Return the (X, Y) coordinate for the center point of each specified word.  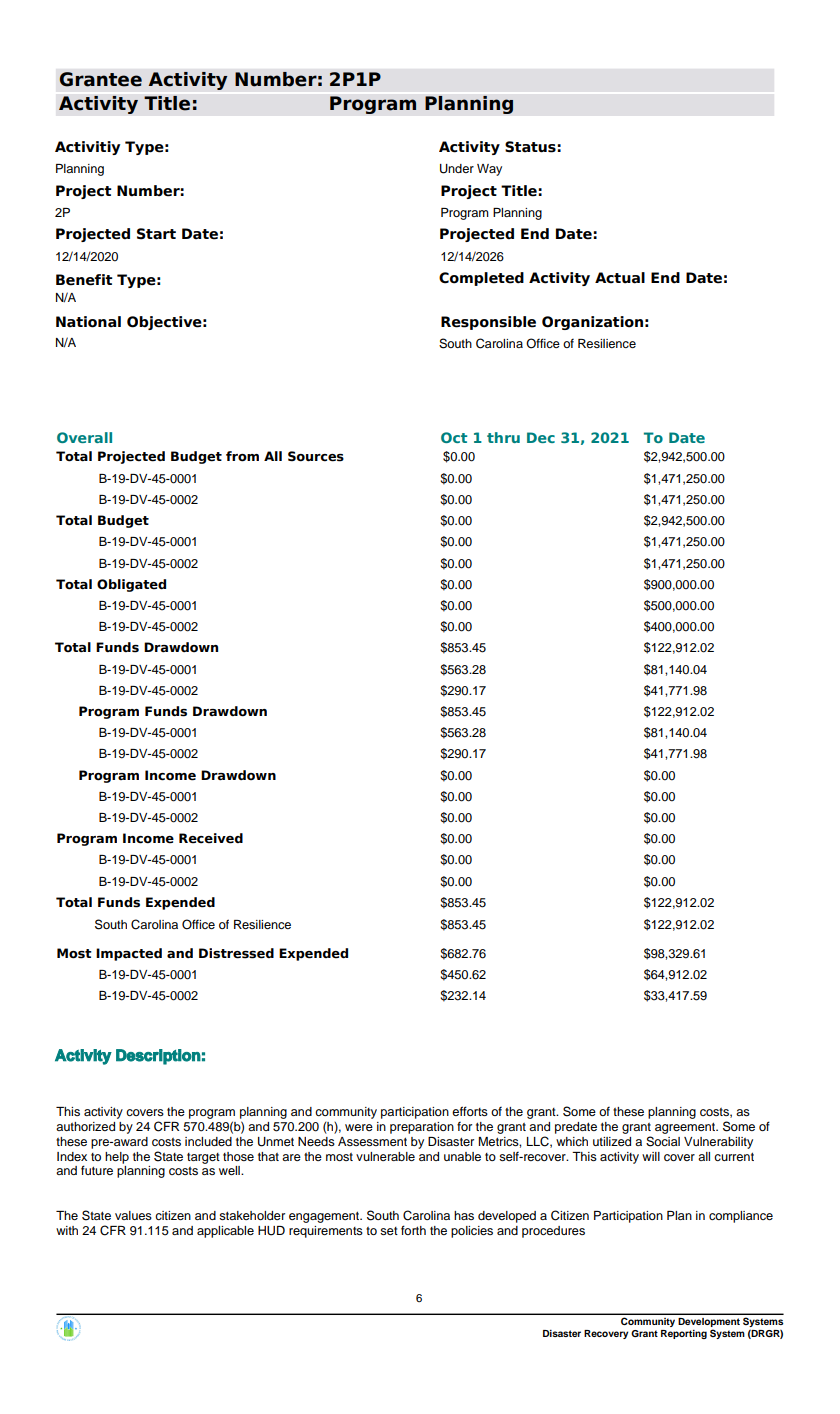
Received (211, 838)
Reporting (684, 1334)
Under (457, 169)
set (389, 1231)
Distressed (236, 953)
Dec (541, 437)
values (133, 1215)
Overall (84, 437)
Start (156, 234)
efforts (470, 1111)
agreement (686, 1128)
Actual (620, 278)
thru (503, 437)
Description (158, 1057)
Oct (454, 437)
